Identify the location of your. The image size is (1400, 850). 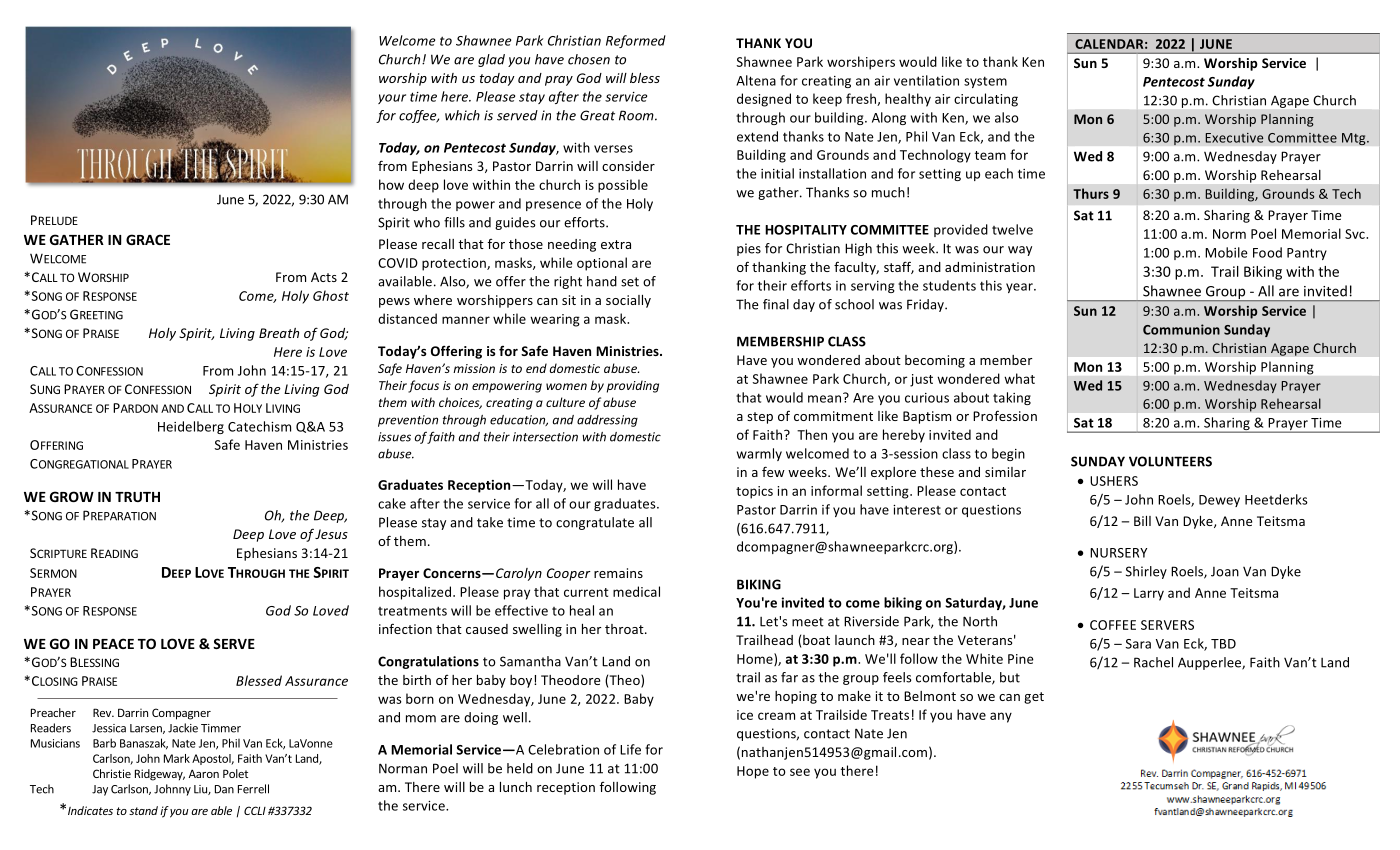
(392, 99).
